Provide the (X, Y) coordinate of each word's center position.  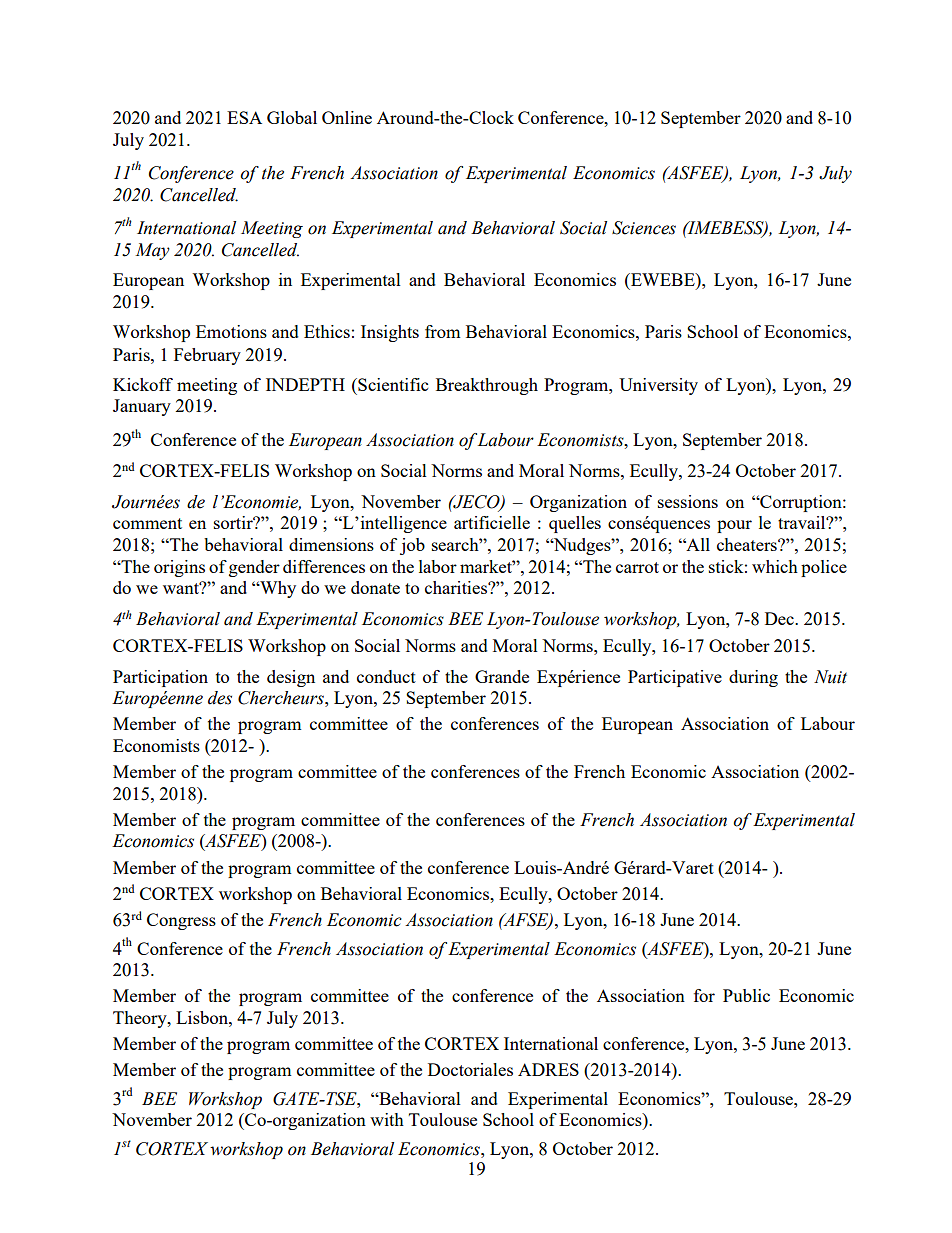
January (142, 407)
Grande (502, 676)
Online (347, 117)
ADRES (548, 1069)
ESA (244, 117)
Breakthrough (487, 386)
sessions (688, 501)
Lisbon (203, 1017)
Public (746, 995)
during (753, 678)
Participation (160, 678)
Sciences (644, 228)
